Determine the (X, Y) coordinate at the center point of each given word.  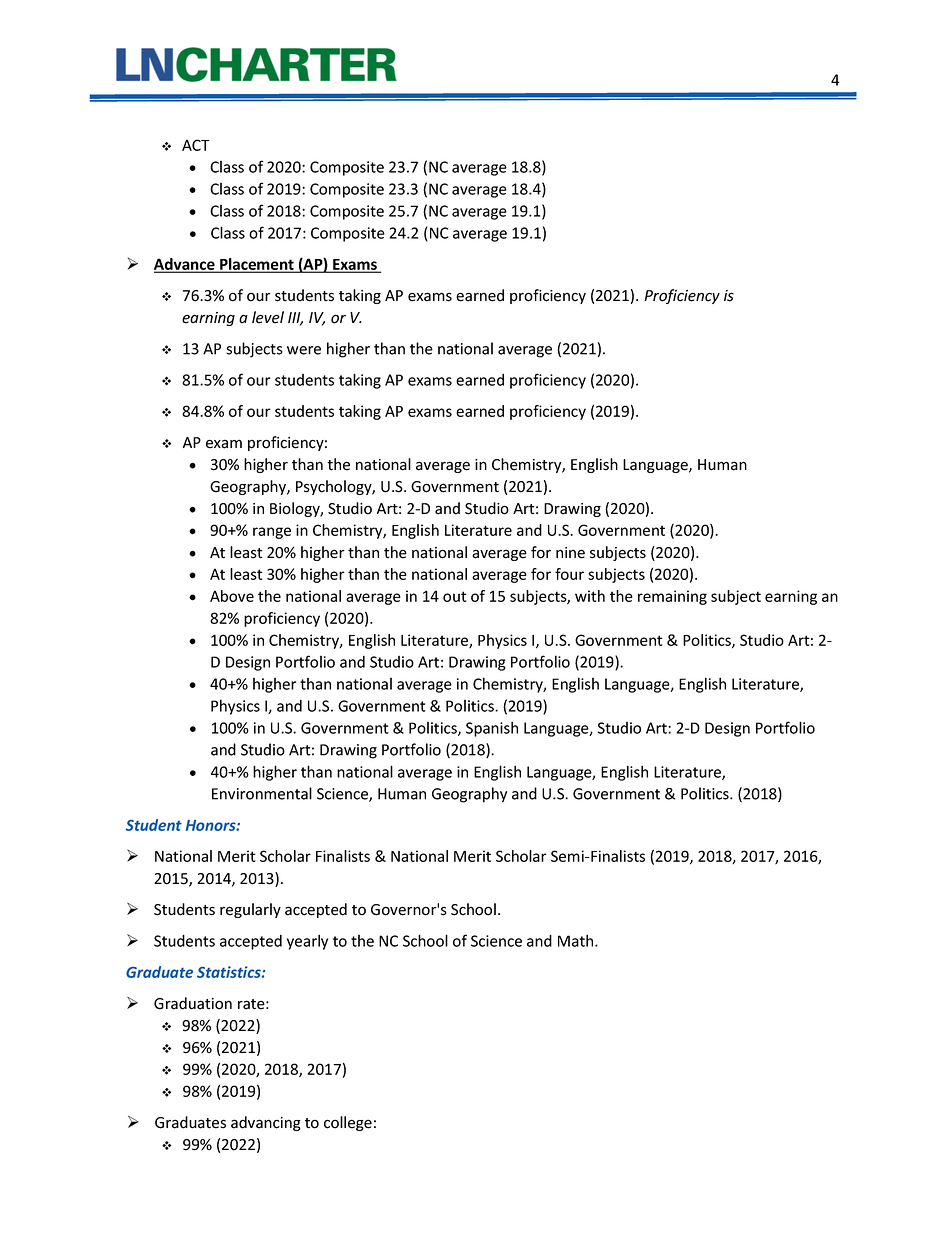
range (272, 533)
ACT (196, 145)
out (455, 596)
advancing (266, 1123)
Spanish (492, 729)
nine (570, 553)
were (304, 350)
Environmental (262, 793)
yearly (307, 942)
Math (577, 940)
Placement (257, 265)
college (348, 1123)
